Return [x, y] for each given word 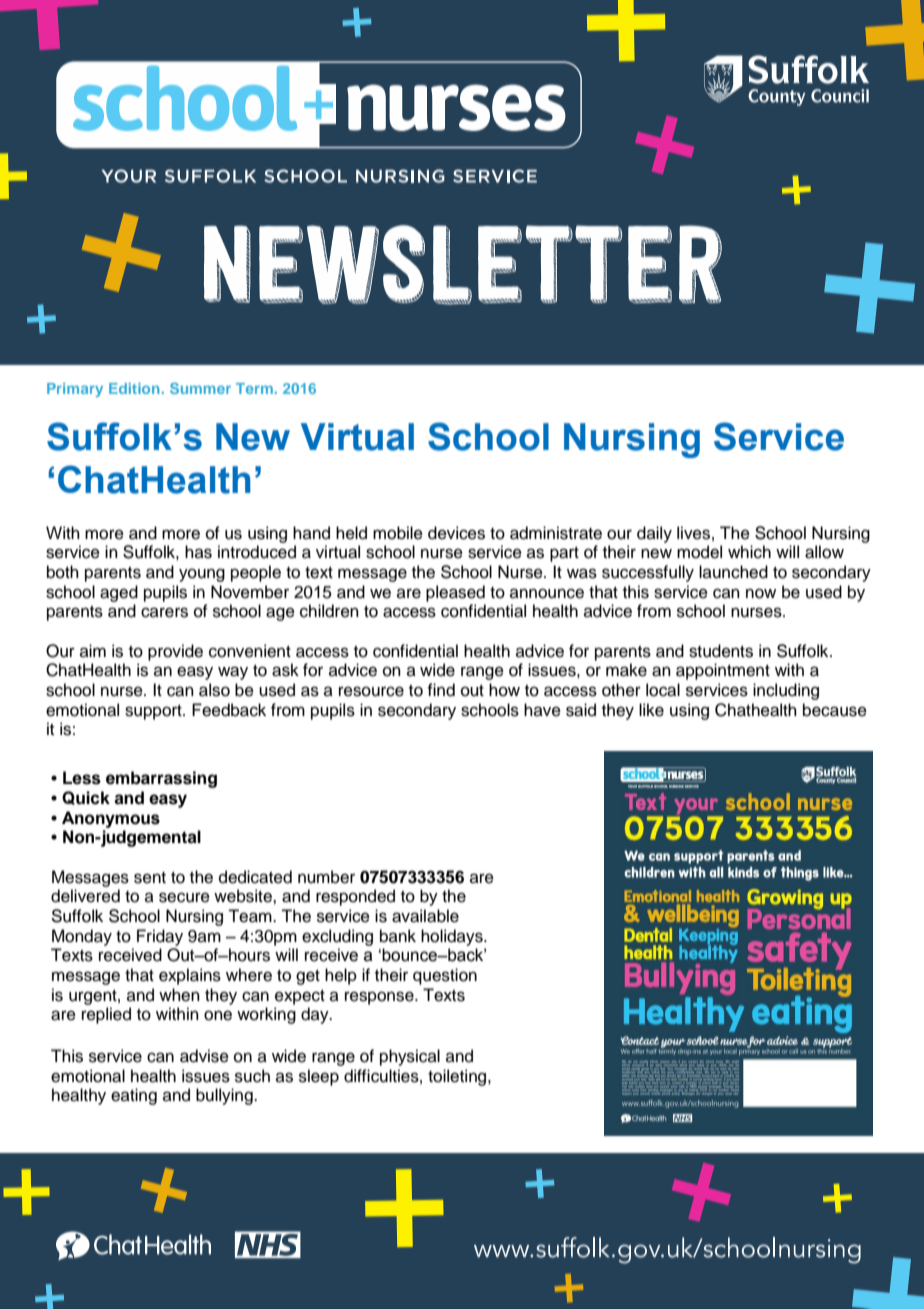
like [651, 710]
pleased [455, 593]
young [202, 575]
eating [134, 1096]
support [154, 712]
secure [184, 897]
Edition [134, 388]
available [425, 916]
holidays [453, 937]
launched [733, 572]
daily [654, 534]
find [441, 690]
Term [254, 388]
